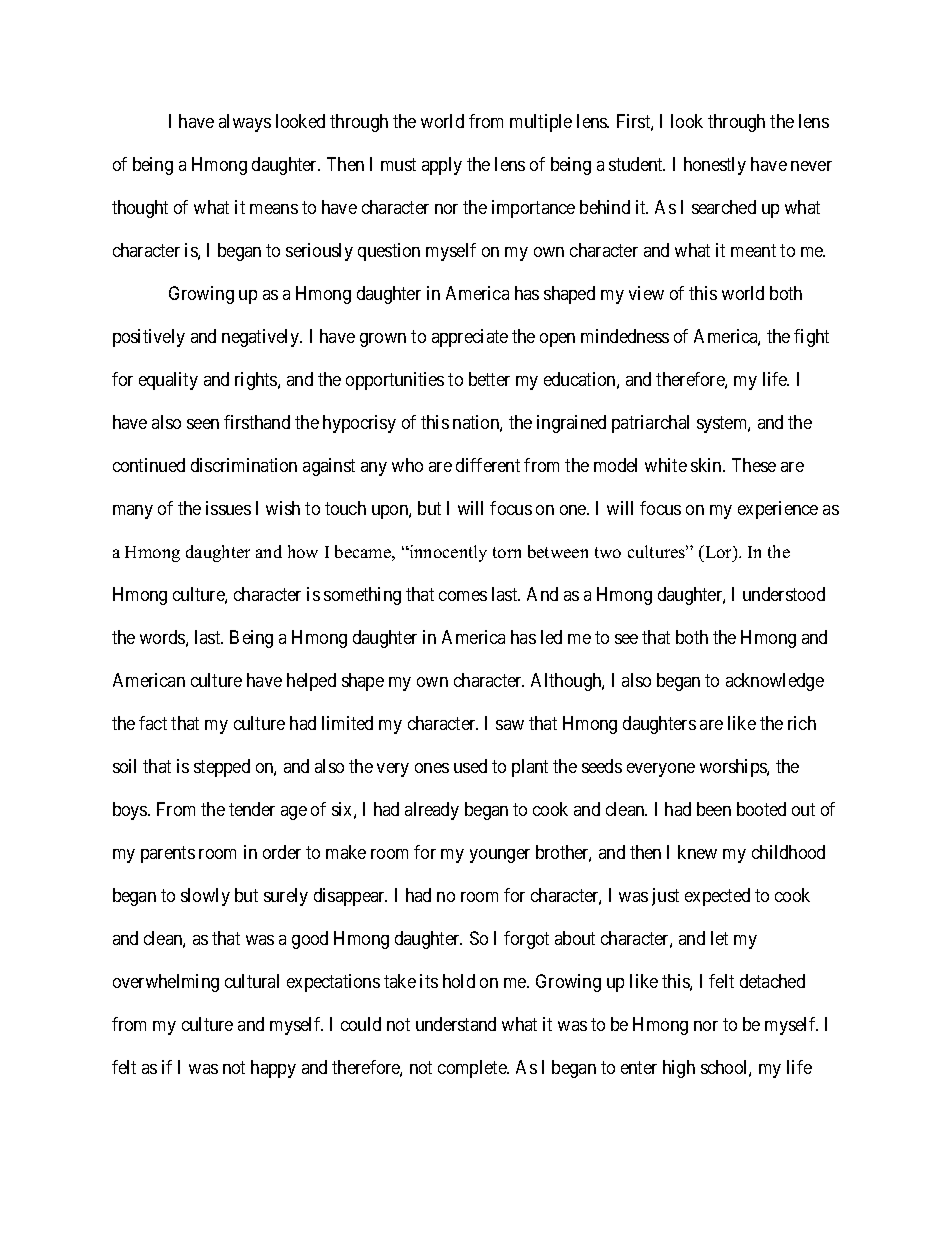  I want to click on understand, so click(456, 1024).
